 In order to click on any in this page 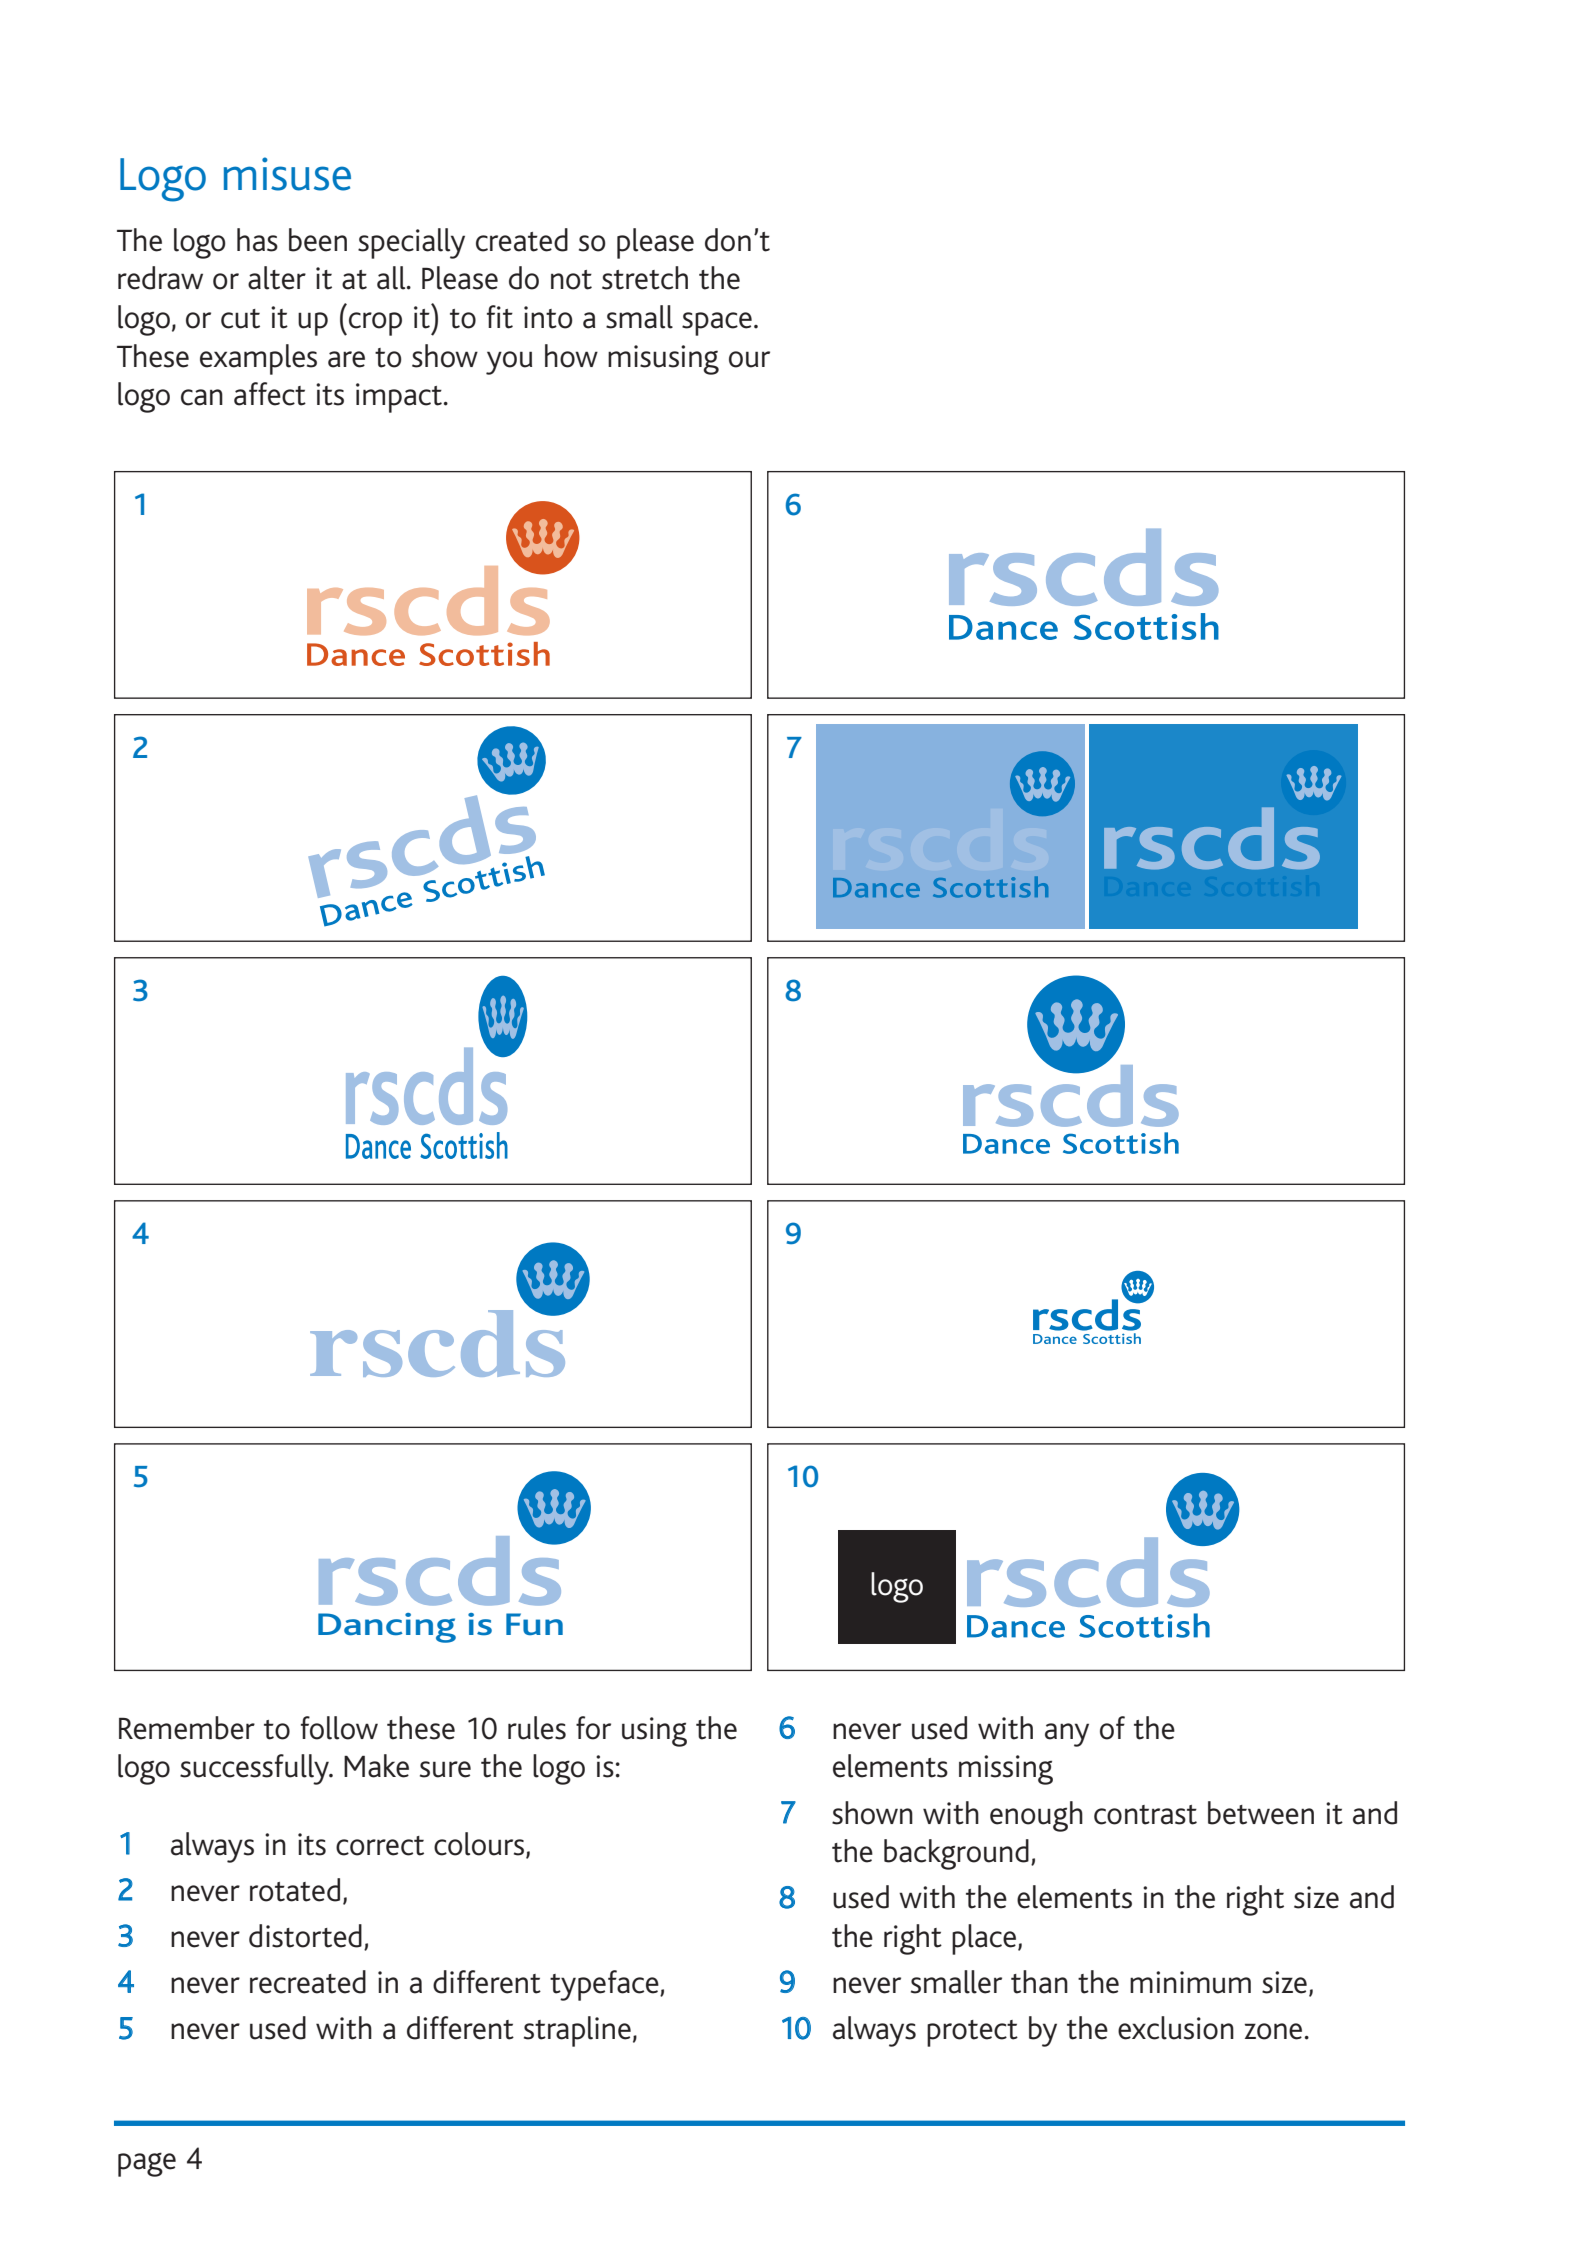, I will do `click(1067, 1735)`.
